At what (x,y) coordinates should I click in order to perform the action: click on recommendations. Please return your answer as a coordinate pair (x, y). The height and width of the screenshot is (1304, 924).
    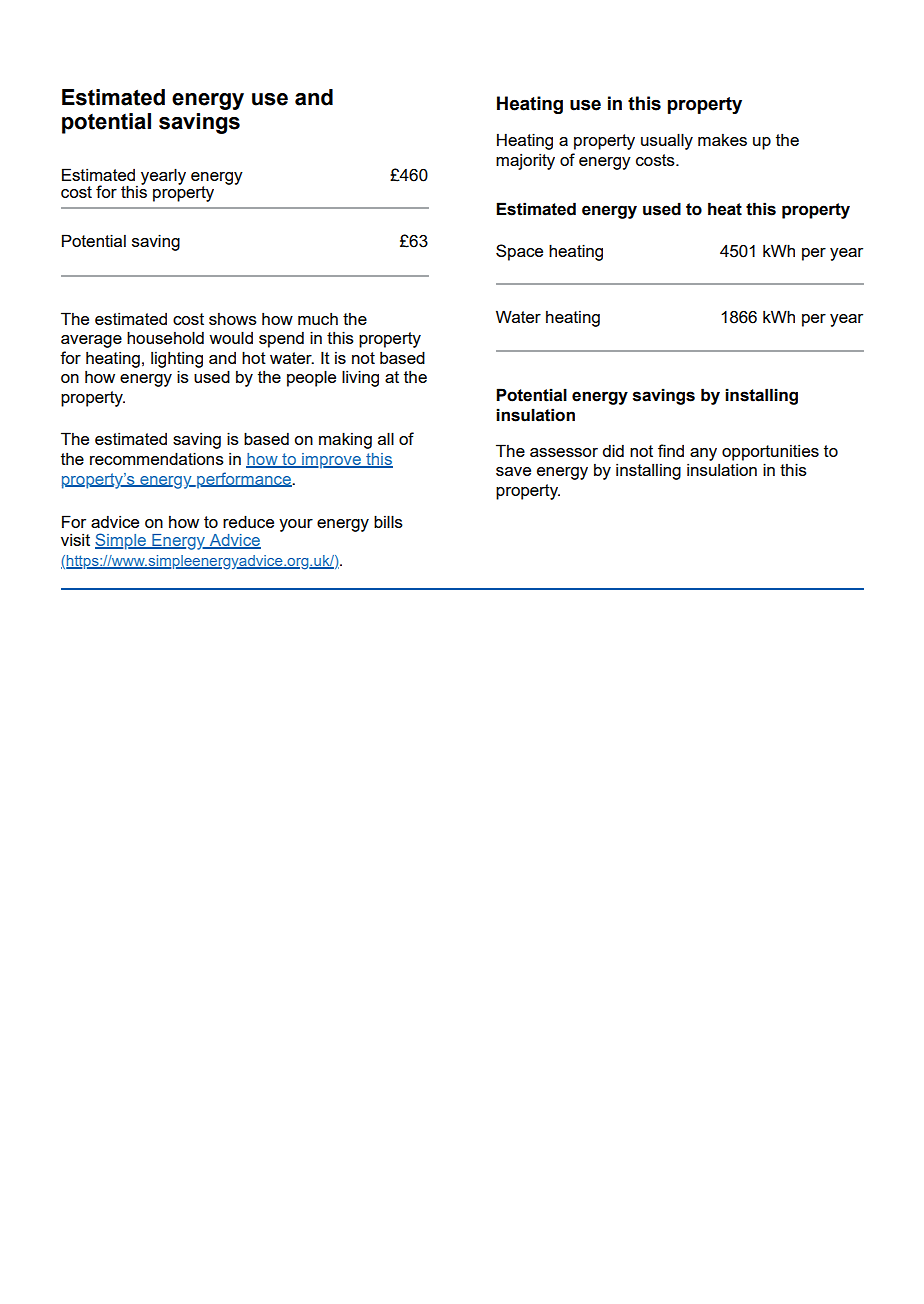
    Looking at the image, I should click on (157, 458).
